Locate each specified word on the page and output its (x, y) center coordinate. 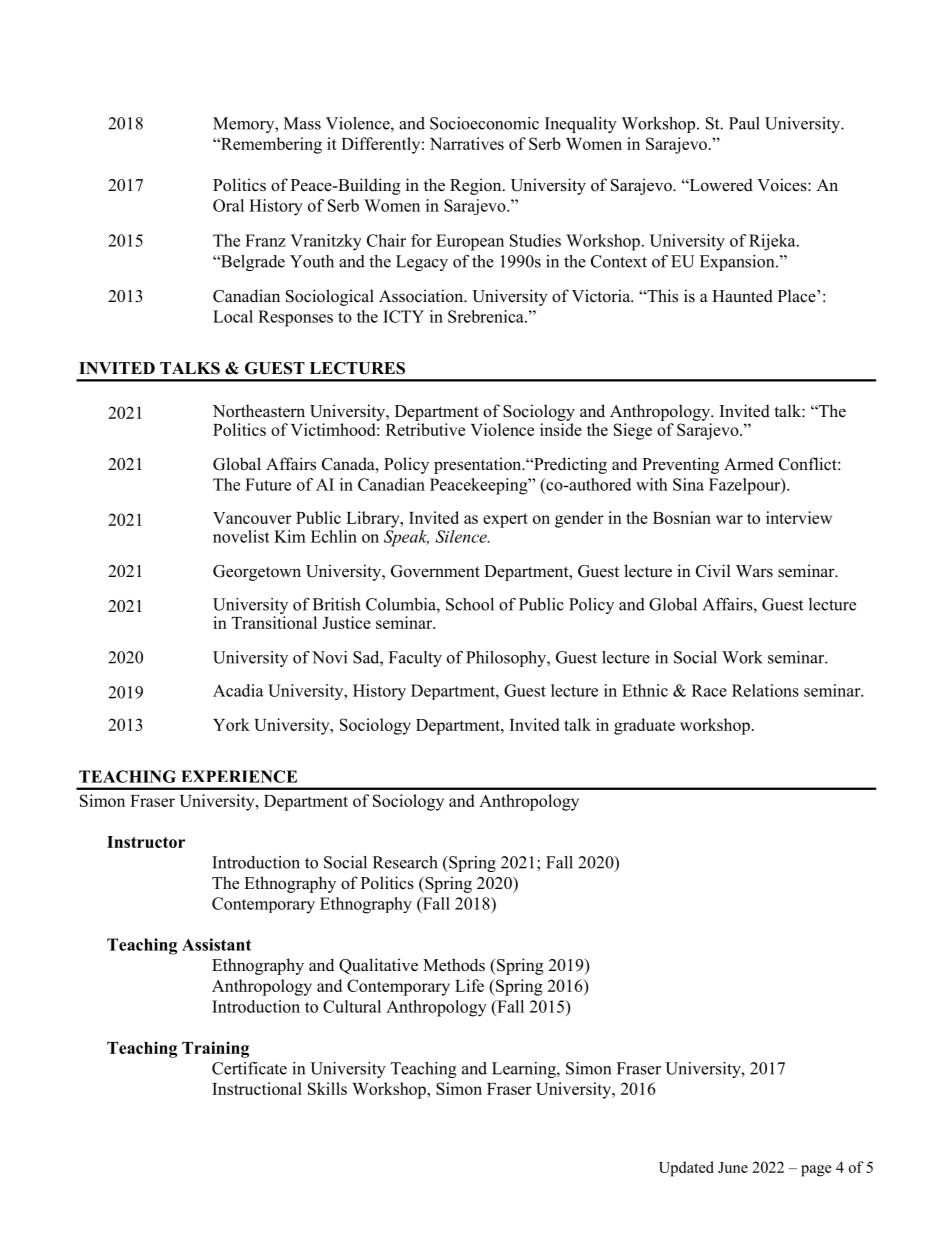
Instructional (257, 1088)
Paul (744, 123)
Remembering (270, 145)
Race (709, 690)
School (470, 604)
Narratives (467, 143)
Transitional (274, 622)
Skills (327, 1088)
